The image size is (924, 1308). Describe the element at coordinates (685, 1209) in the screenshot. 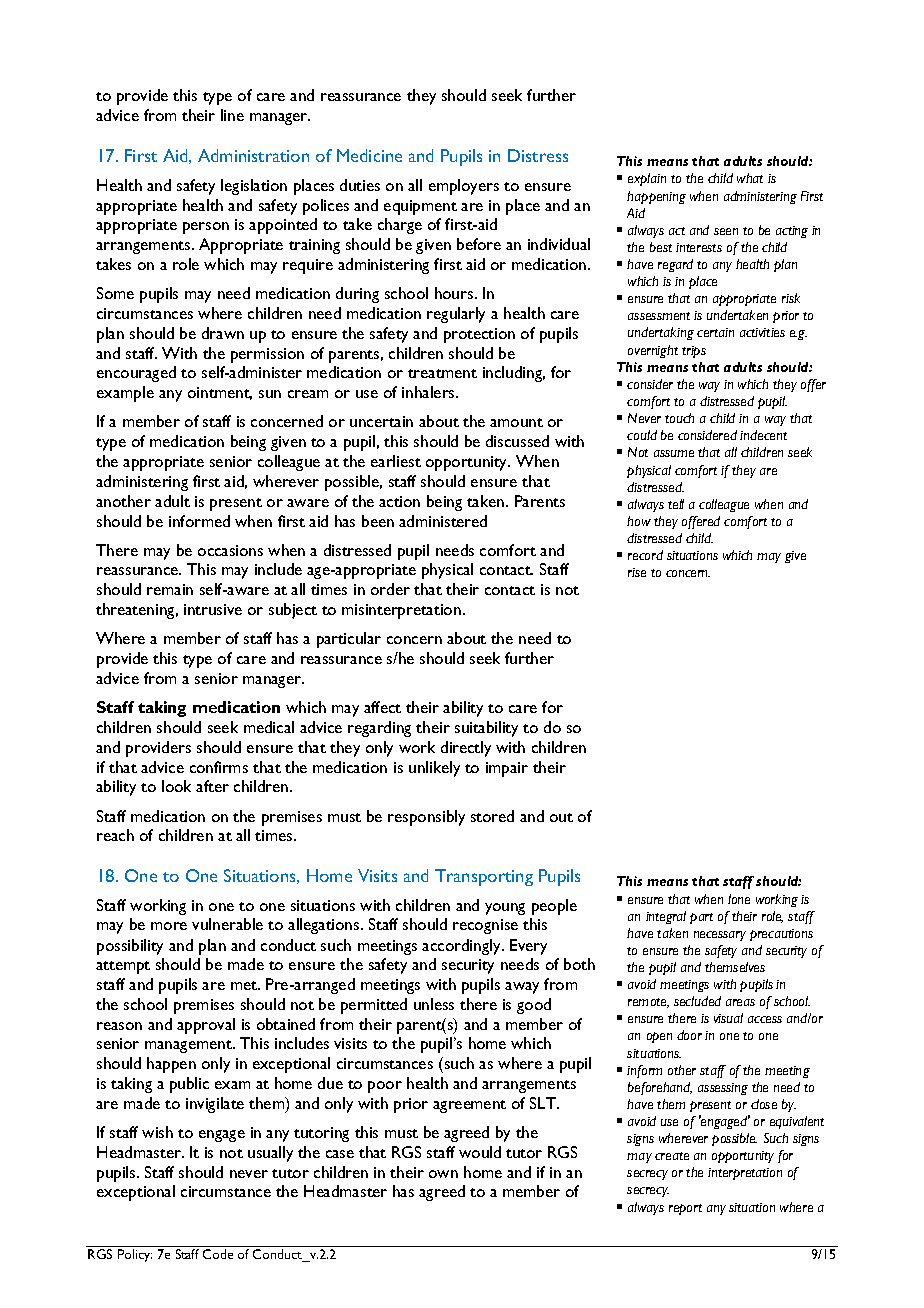

I see `report` at that location.
